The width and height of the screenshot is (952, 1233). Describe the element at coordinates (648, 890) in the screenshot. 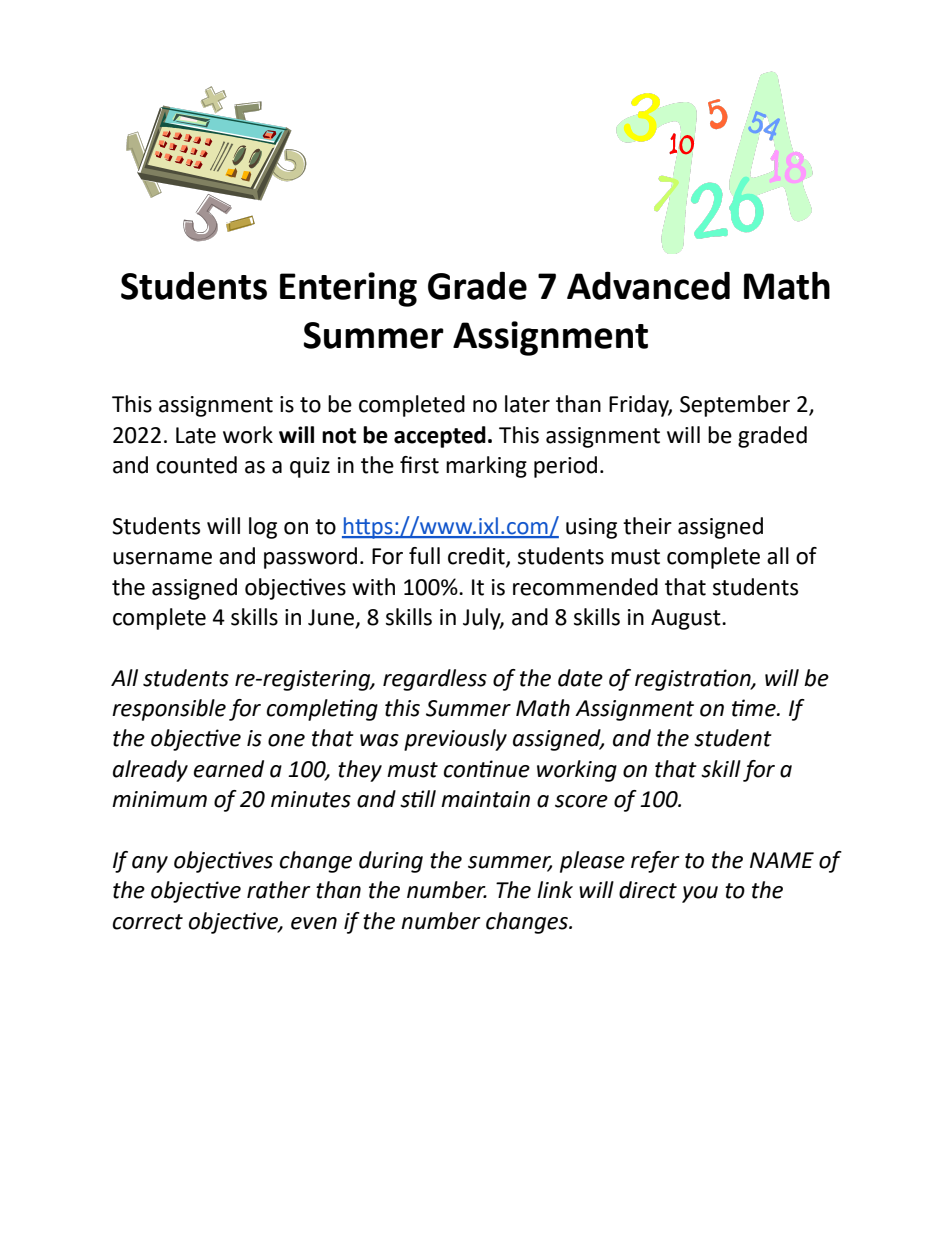

I see `direct` at that location.
